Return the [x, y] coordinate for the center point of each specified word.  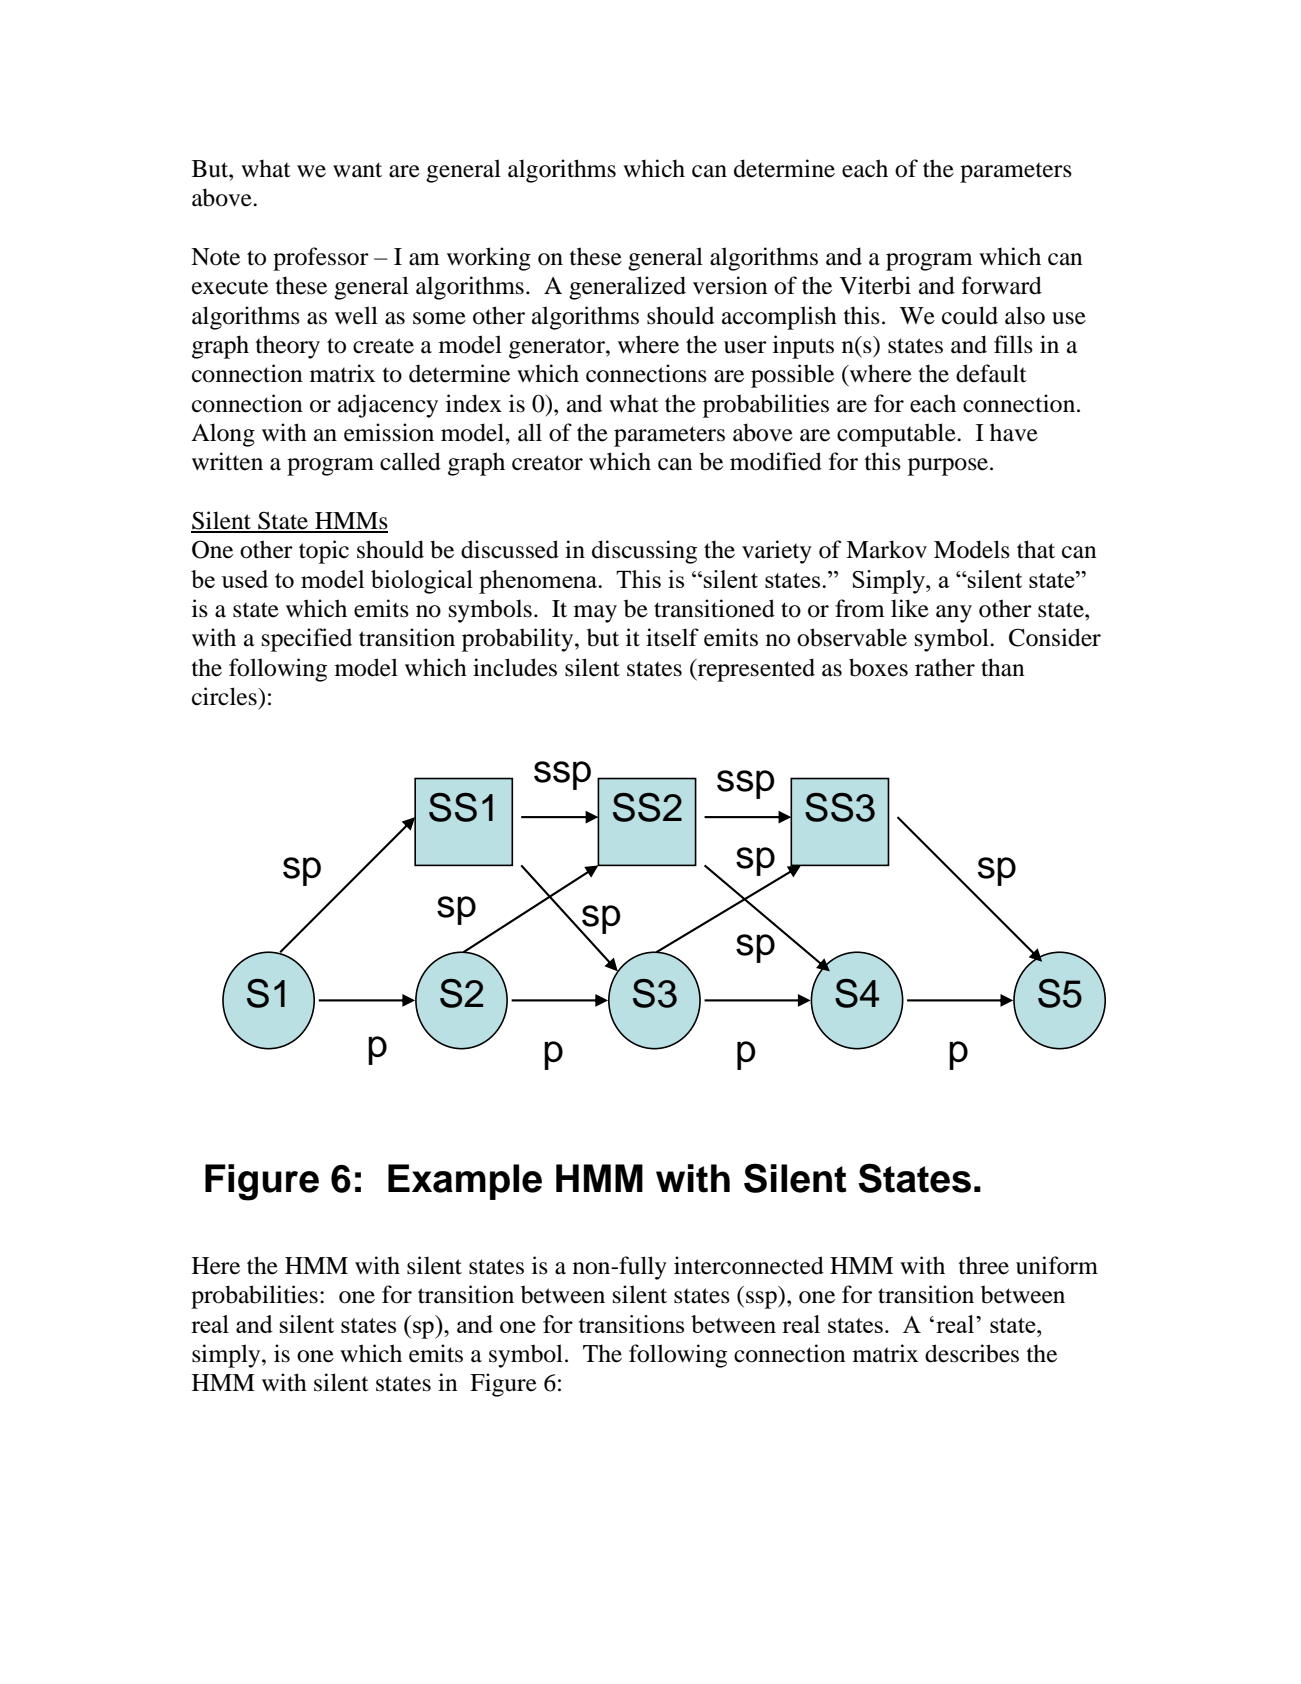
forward [1002, 285]
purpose [949, 467]
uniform [1057, 1265]
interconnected [749, 1265]
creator [547, 463]
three [984, 1265]
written [227, 461]
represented [755, 670]
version [730, 285]
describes [972, 1353]
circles [225, 696]
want [357, 170]
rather [945, 667]
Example [465, 1182]
